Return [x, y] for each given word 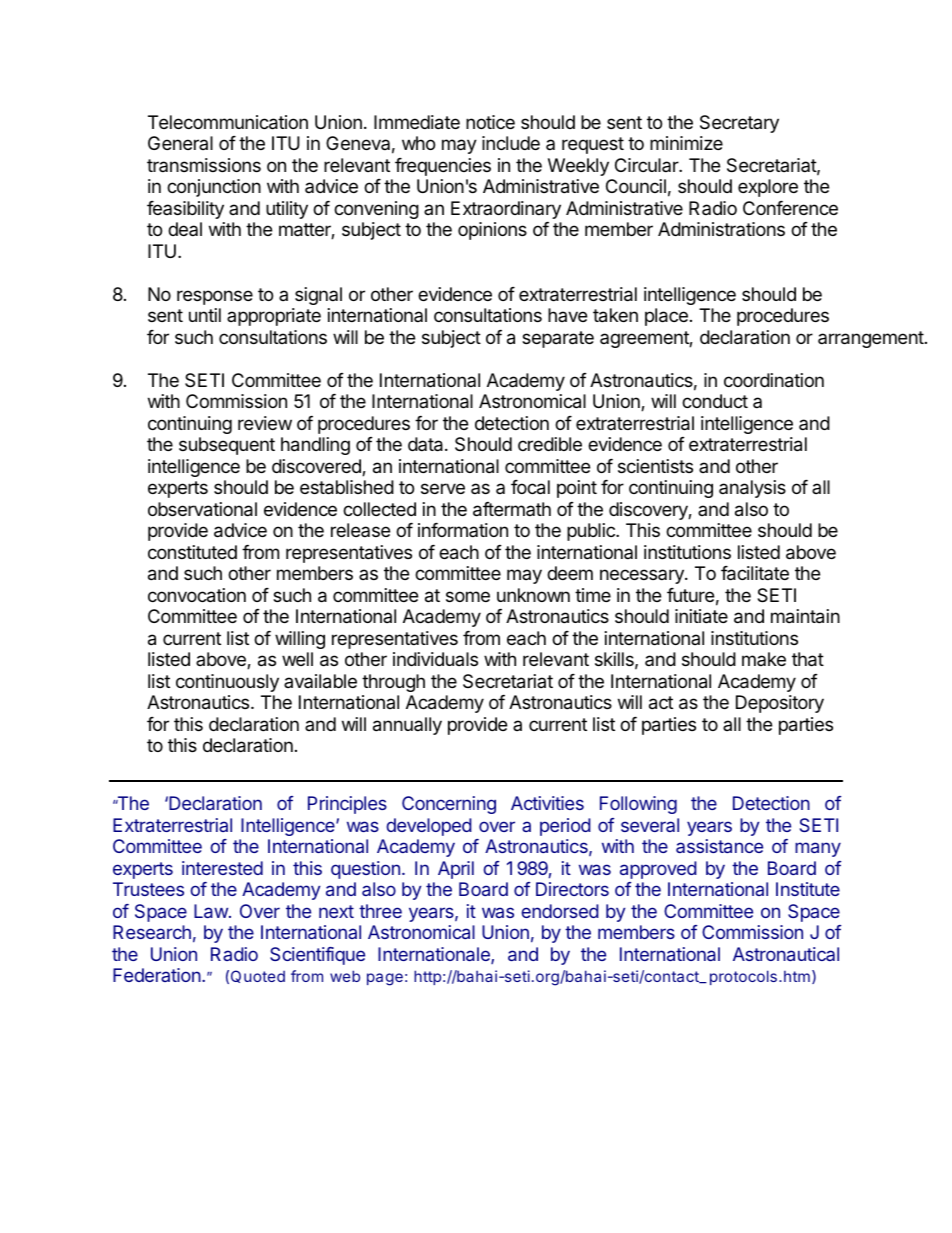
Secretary [739, 124]
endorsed [560, 911]
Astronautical [786, 954]
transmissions [204, 165]
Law [212, 911]
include [511, 143]
